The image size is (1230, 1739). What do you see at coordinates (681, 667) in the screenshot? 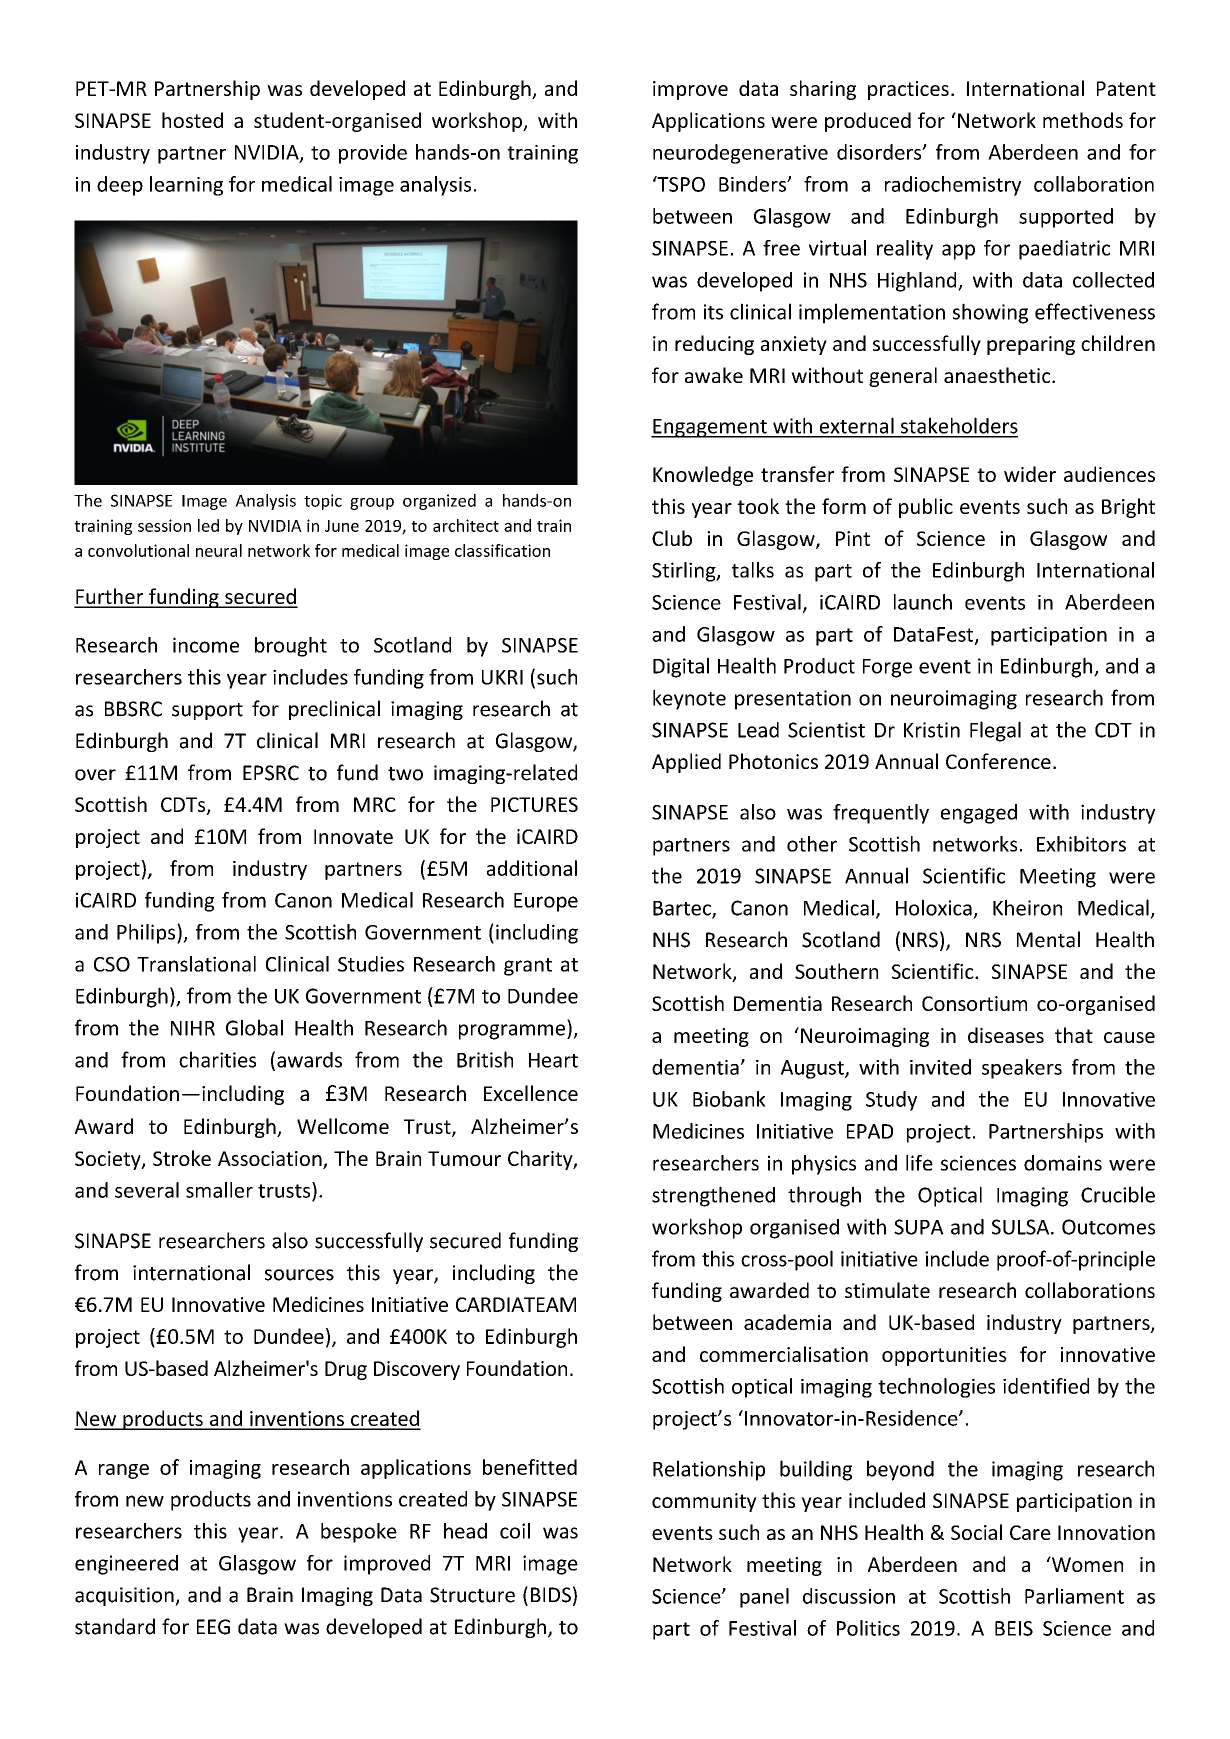
I see `Digital` at bounding box center [681, 667].
